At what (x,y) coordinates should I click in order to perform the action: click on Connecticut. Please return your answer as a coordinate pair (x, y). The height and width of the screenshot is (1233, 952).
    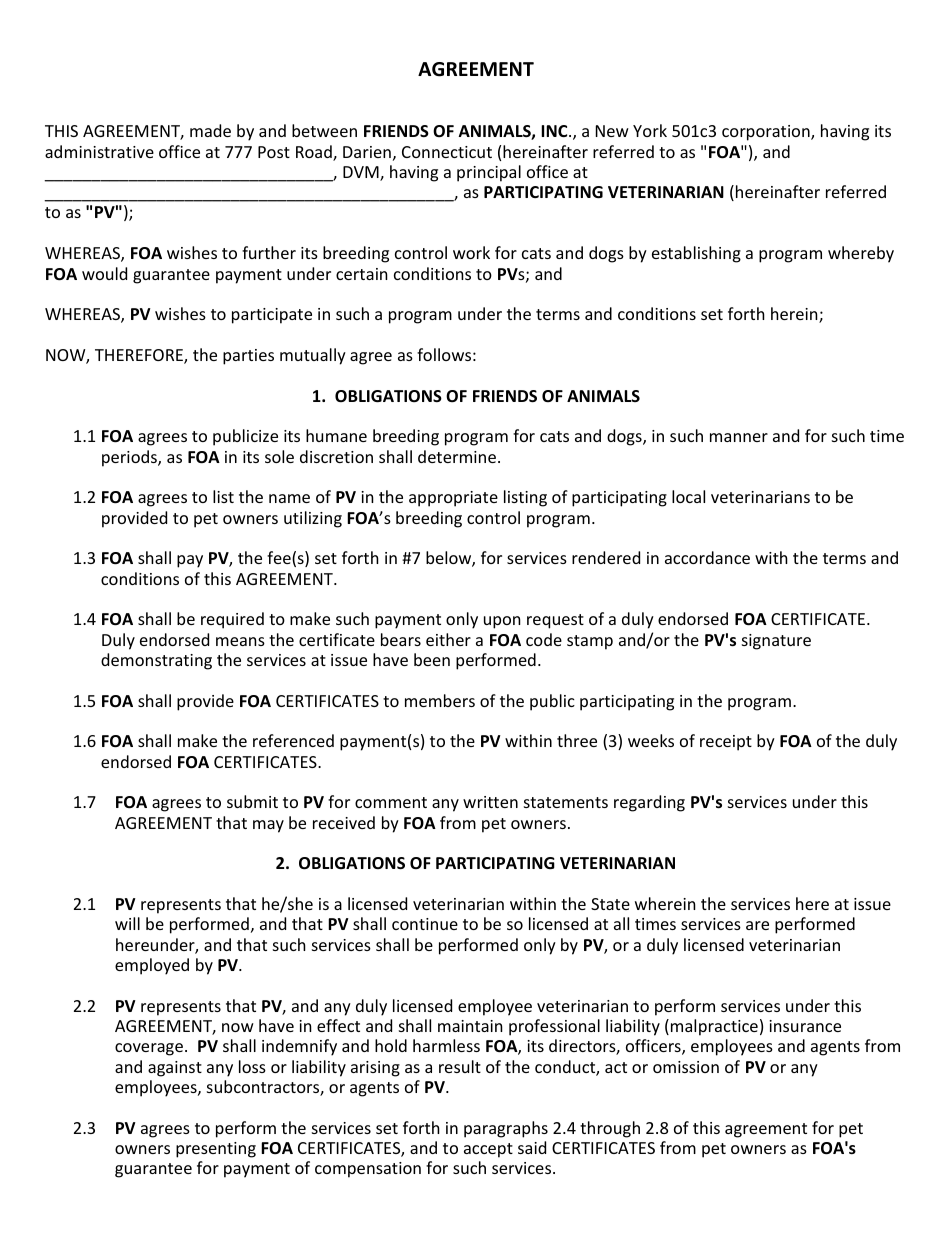
    Looking at the image, I should click on (447, 152).
